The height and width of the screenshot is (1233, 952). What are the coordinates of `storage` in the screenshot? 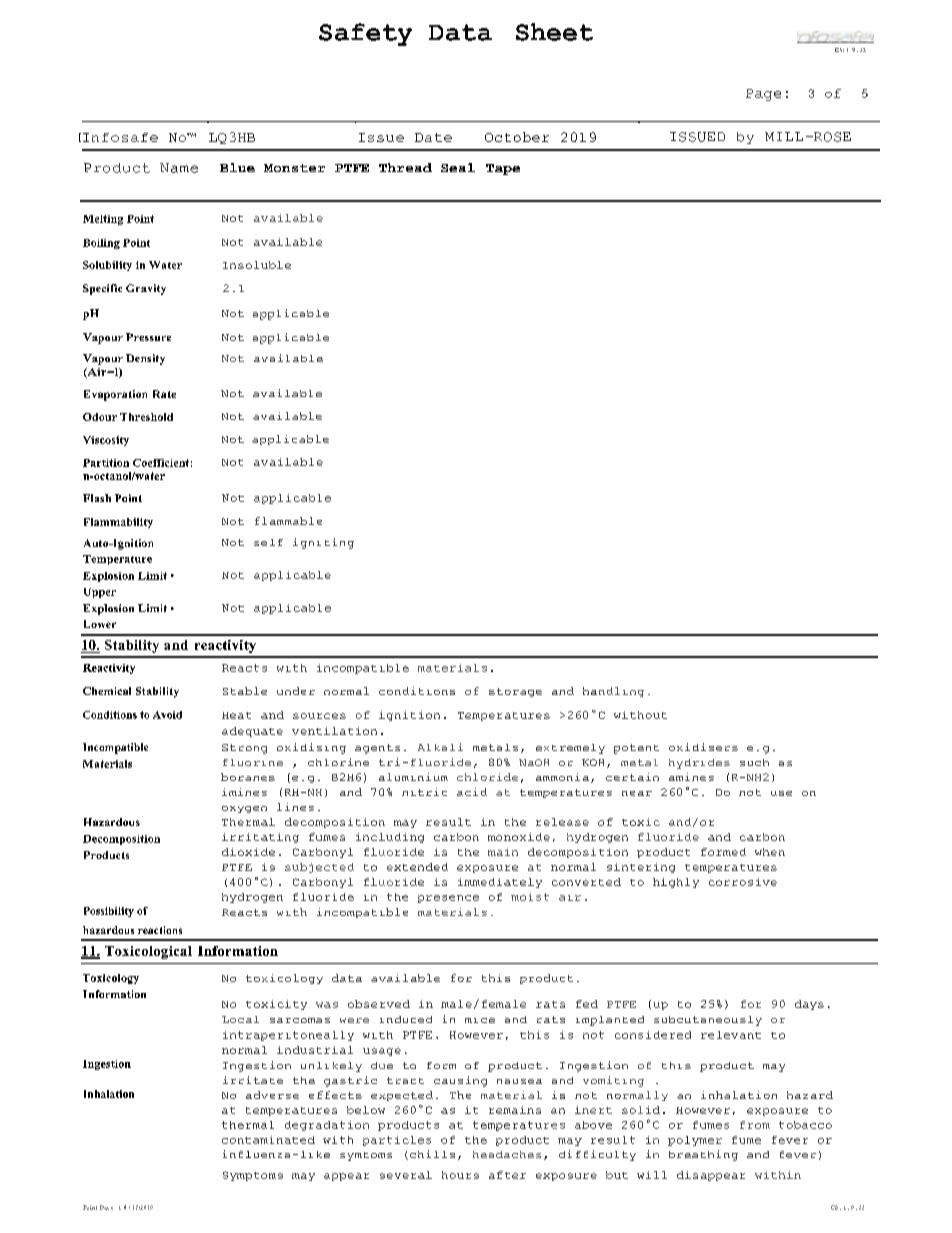 It's located at (515, 692).
